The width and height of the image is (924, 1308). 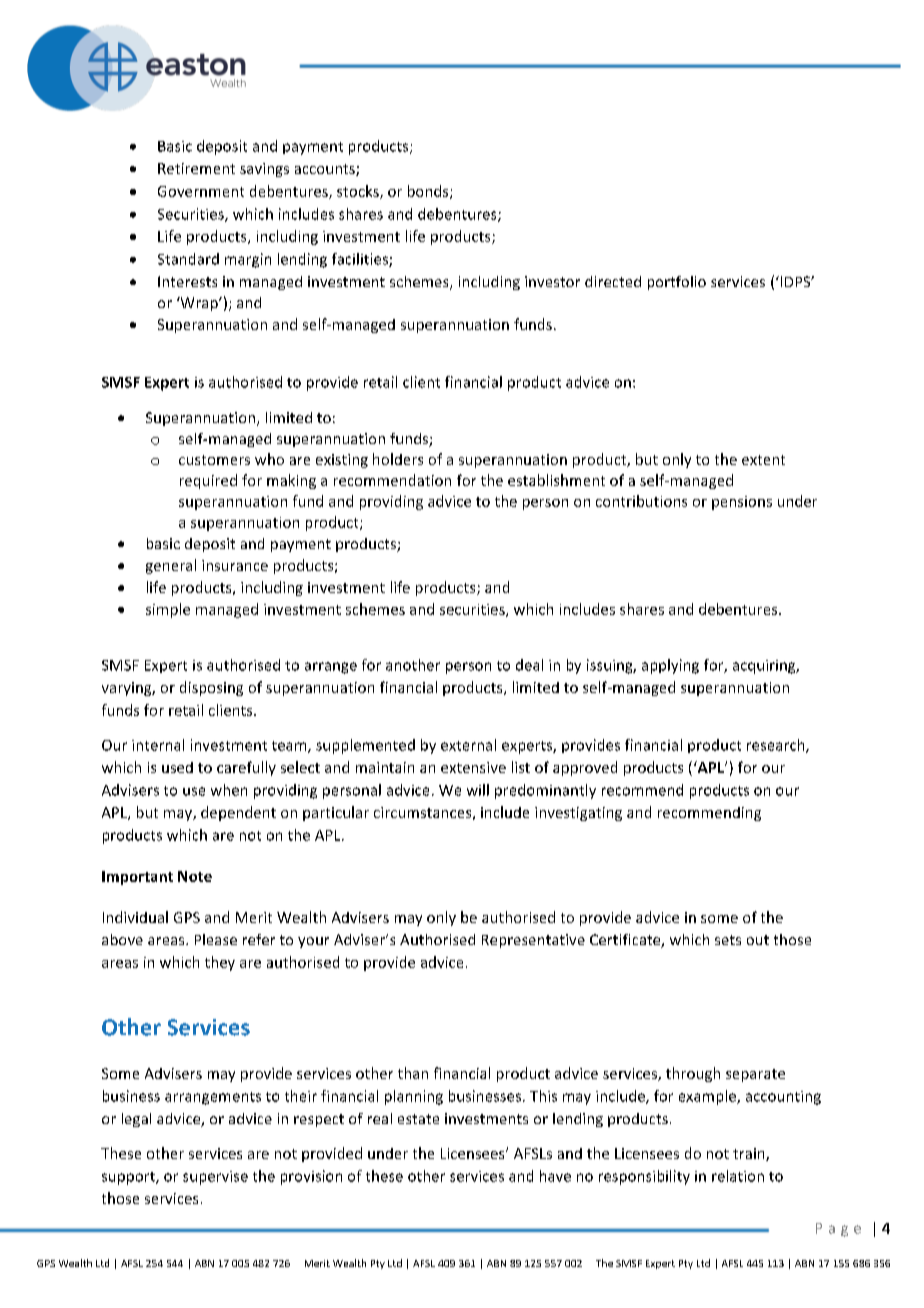 I want to click on Representative, so click(x=533, y=941).
